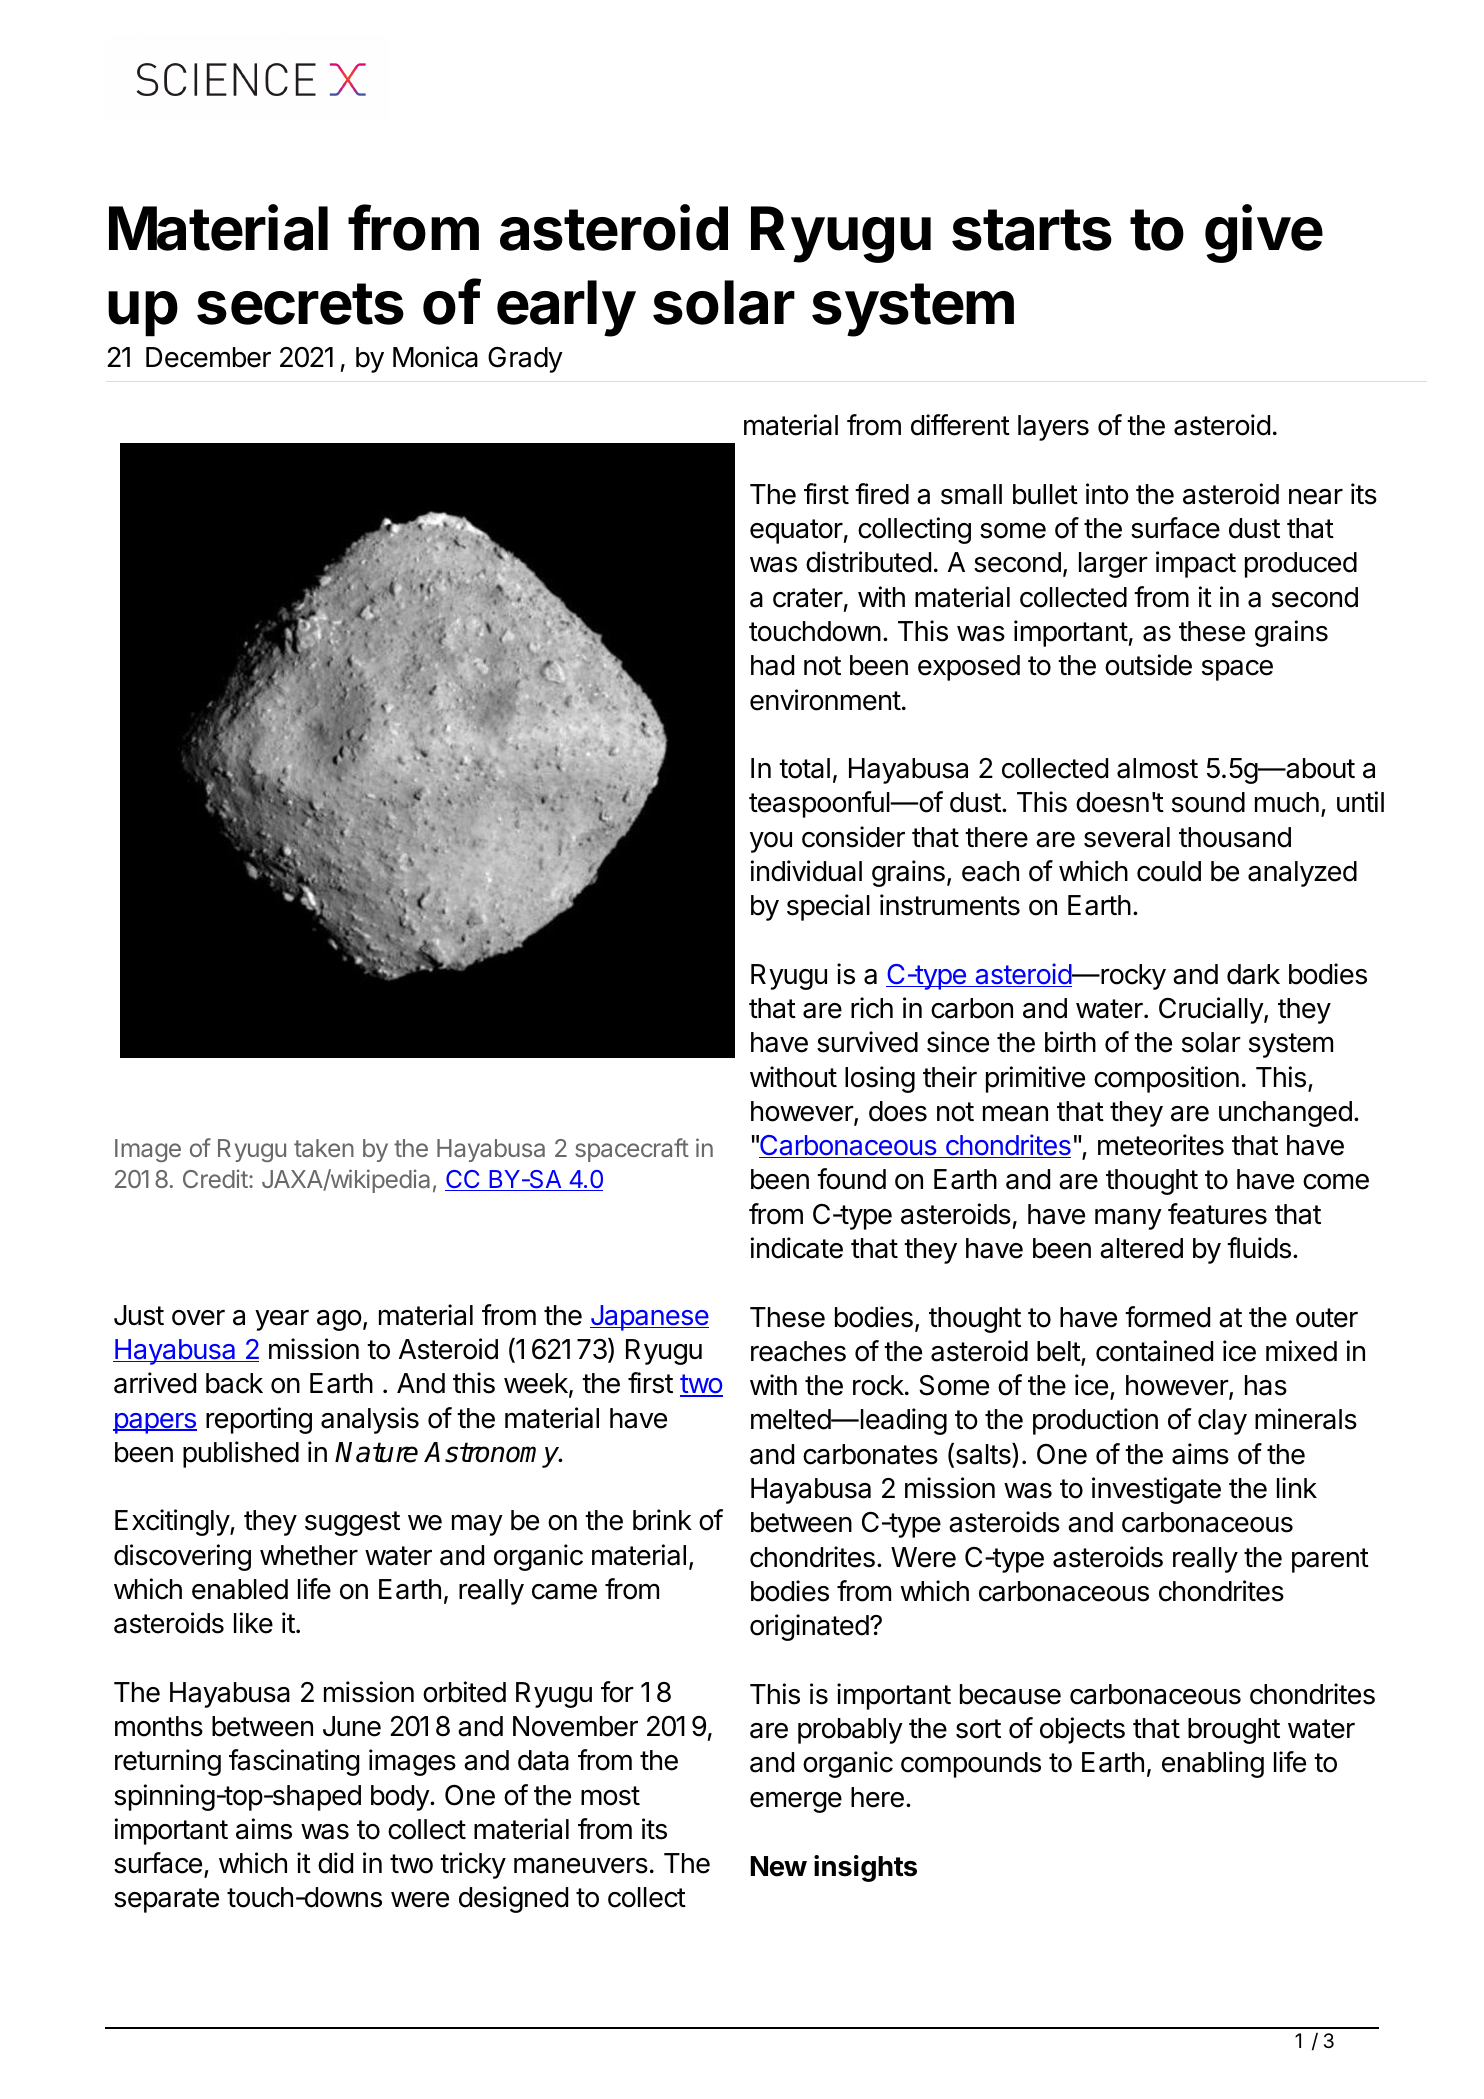 The image size is (1484, 2099). What do you see at coordinates (208, 357) in the page?
I see `December` at bounding box center [208, 357].
